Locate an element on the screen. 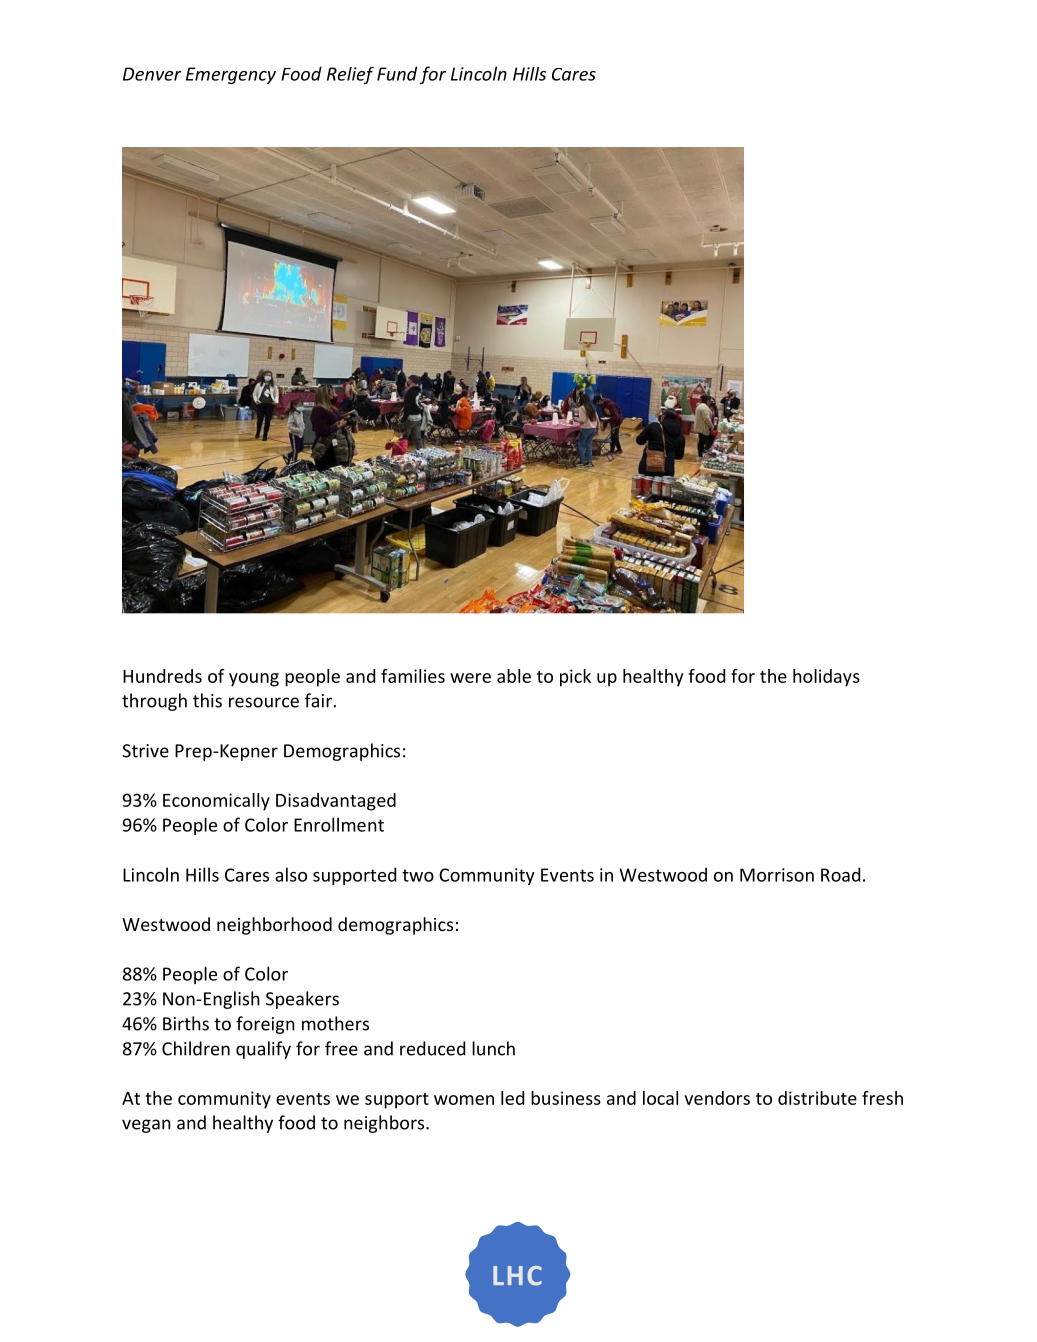 The height and width of the screenshot is (1342, 1037). vegan is located at coordinates (146, 1126).
